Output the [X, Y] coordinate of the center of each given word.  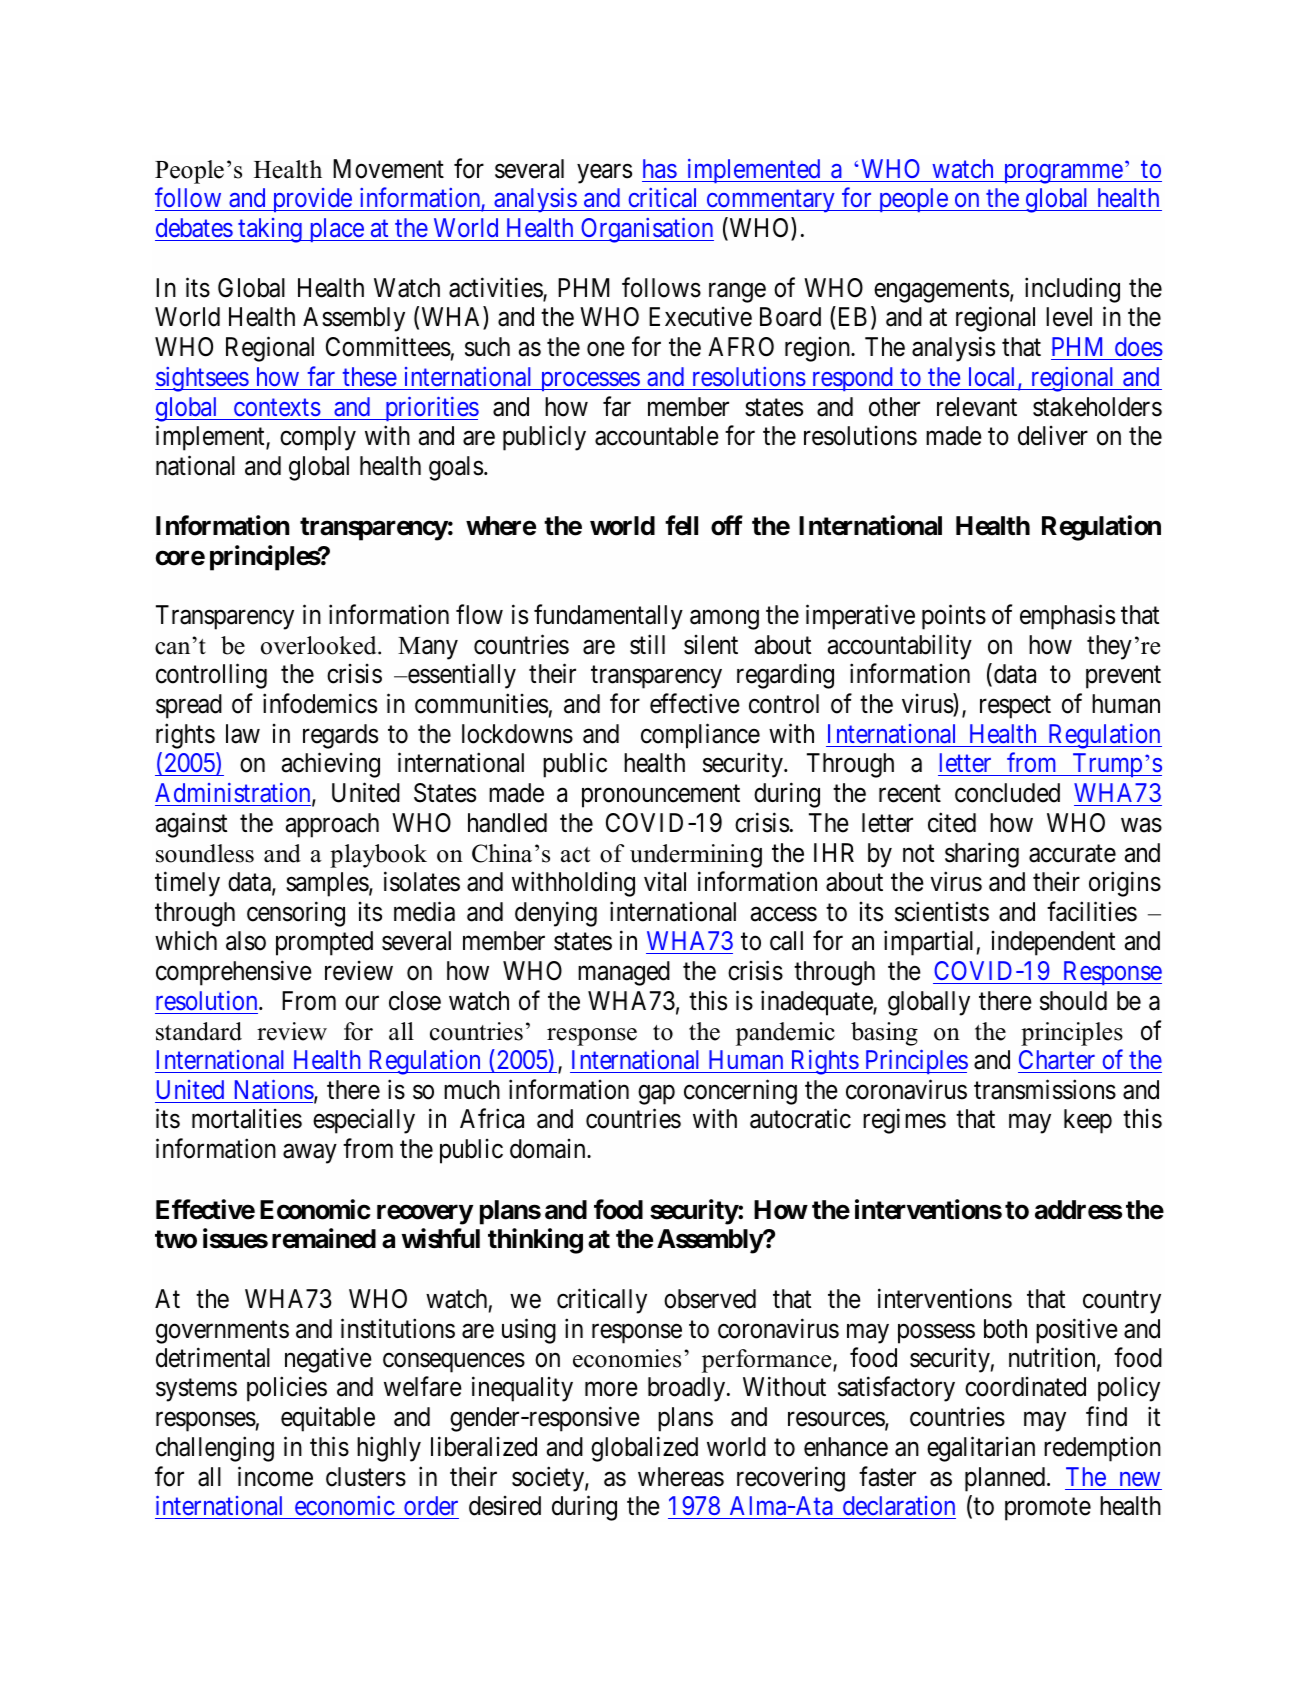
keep [1088, 1121]
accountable [657, 436]
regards [340, 736]
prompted [324, 943]
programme [1062, 174]
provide [311, 200]
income [275, 1476]
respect [1015, 707]
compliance [700, 736]
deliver [1053, 436]
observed [710, 1299]
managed [624, 973]
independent [1053, 943]
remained [324, 1238]
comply [318, 438]
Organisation [646, 230]
